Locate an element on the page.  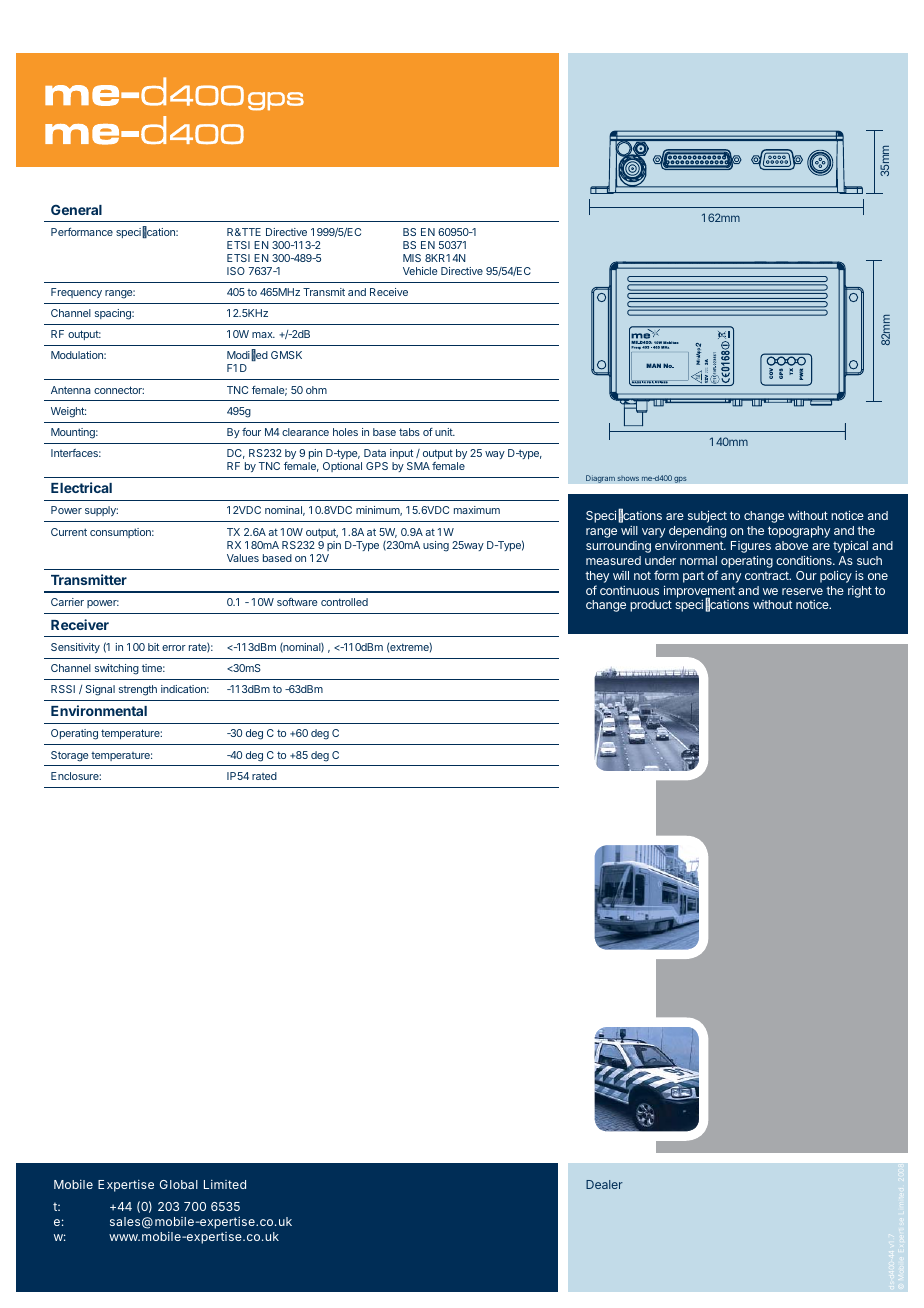
strength is located at coordinates (138, 690).
